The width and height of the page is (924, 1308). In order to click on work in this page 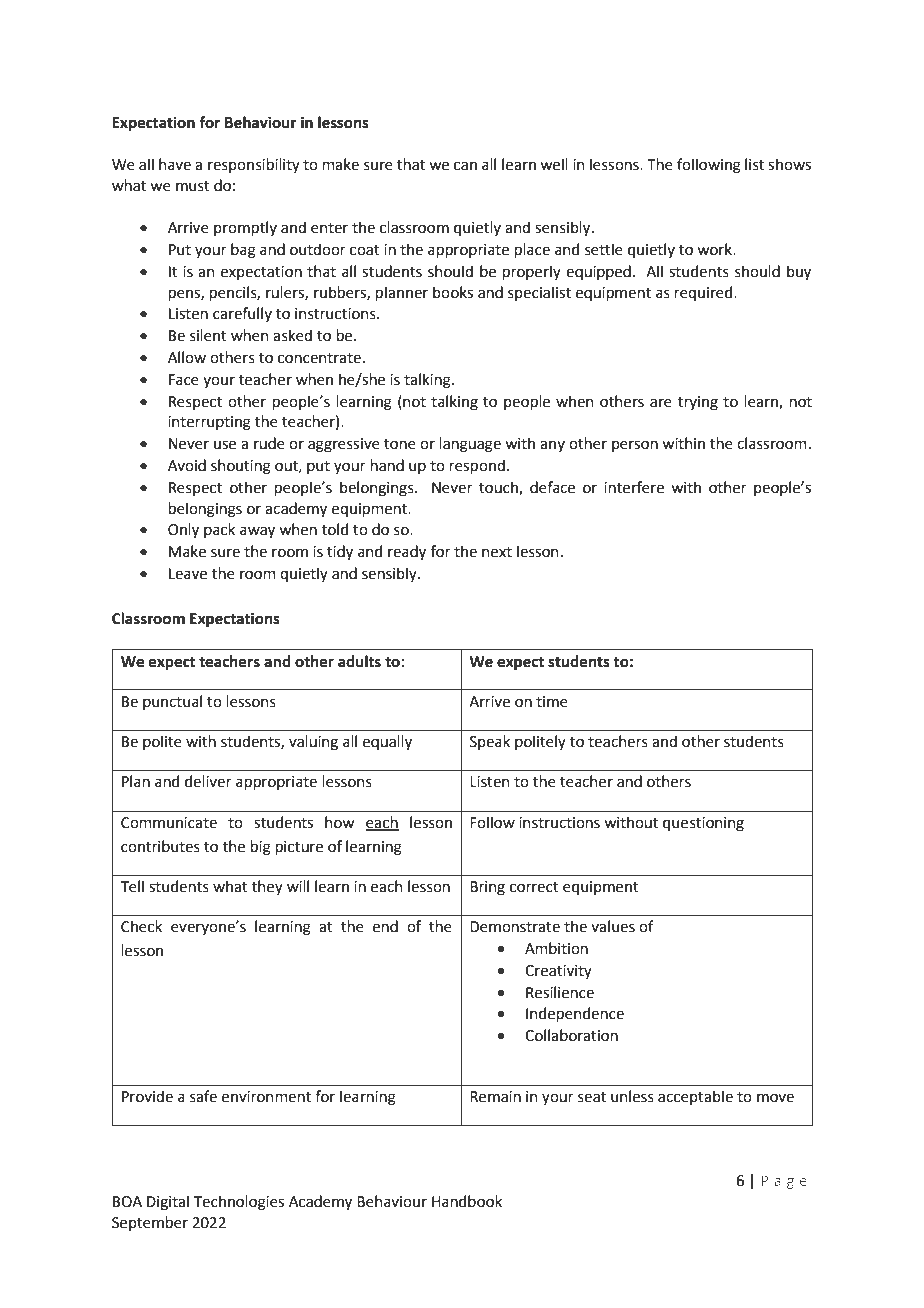, I will do `click(715, 249)`.
